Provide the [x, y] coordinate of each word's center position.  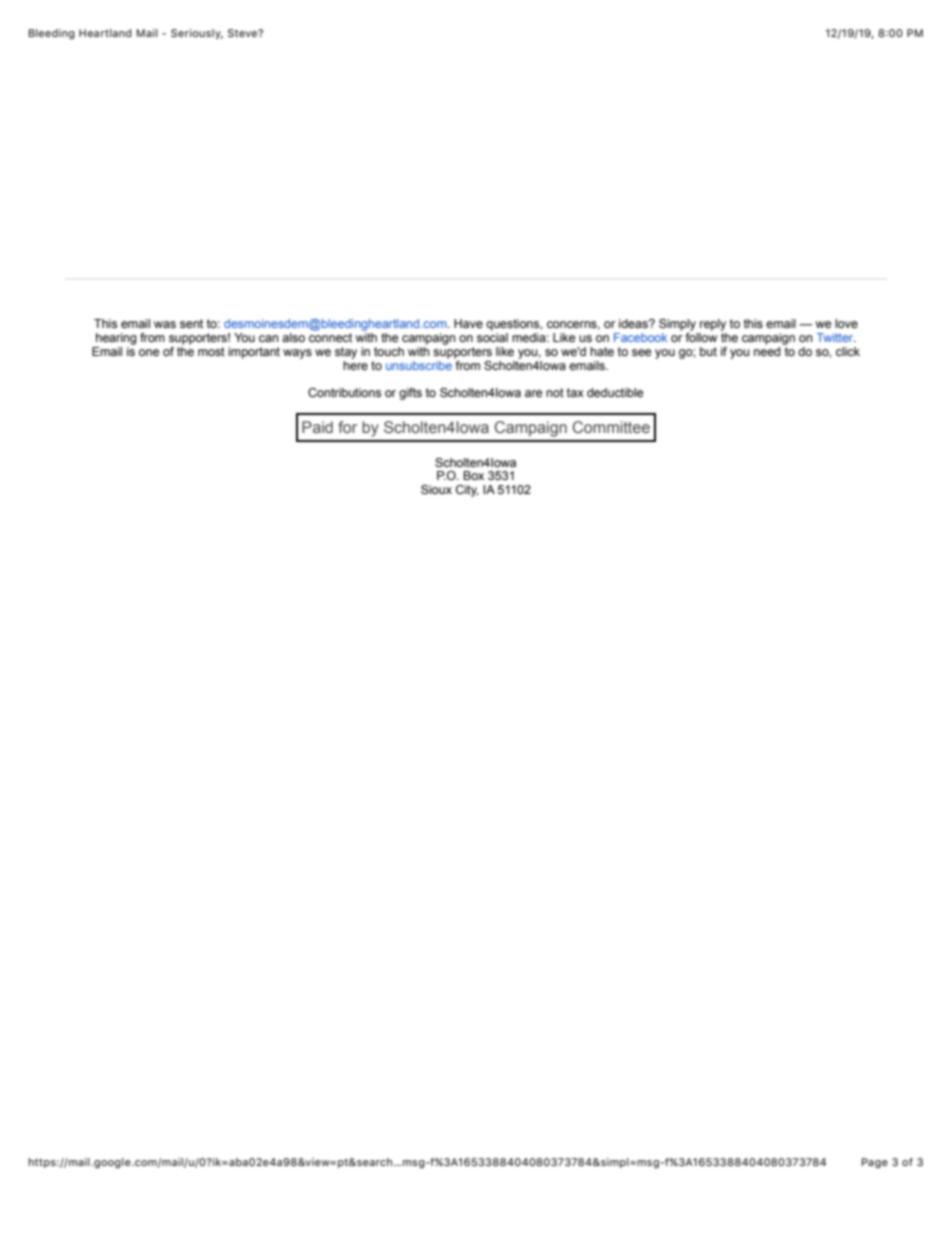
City [467, 491]
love [846, 323]
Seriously [197, 34]
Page [875, 1163]
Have [468, 323]
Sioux [436, 489]
